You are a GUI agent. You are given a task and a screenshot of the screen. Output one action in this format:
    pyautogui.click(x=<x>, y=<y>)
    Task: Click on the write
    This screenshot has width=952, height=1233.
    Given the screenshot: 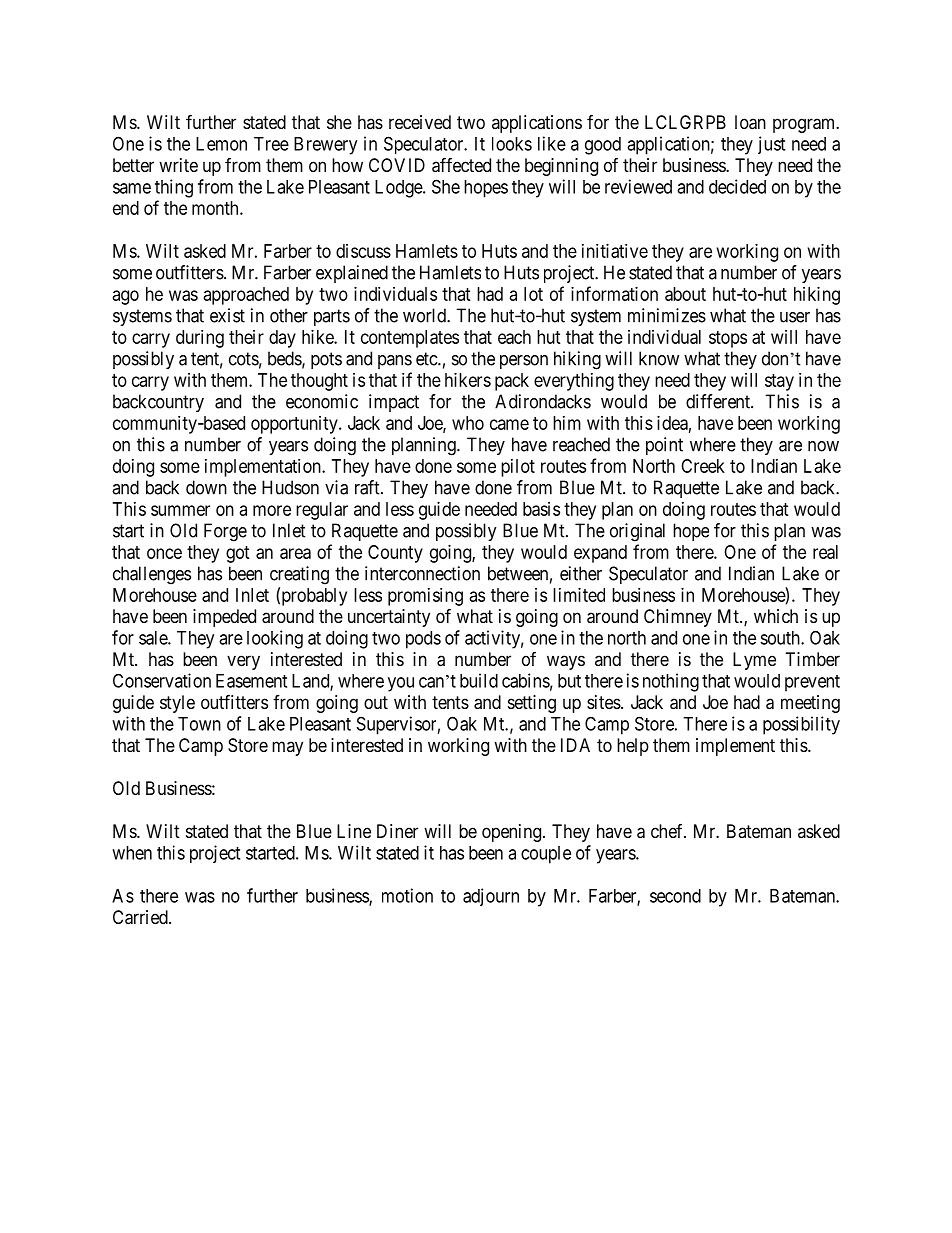 What is the action you would take?
    pyautogui.click(x=178, y=165)
